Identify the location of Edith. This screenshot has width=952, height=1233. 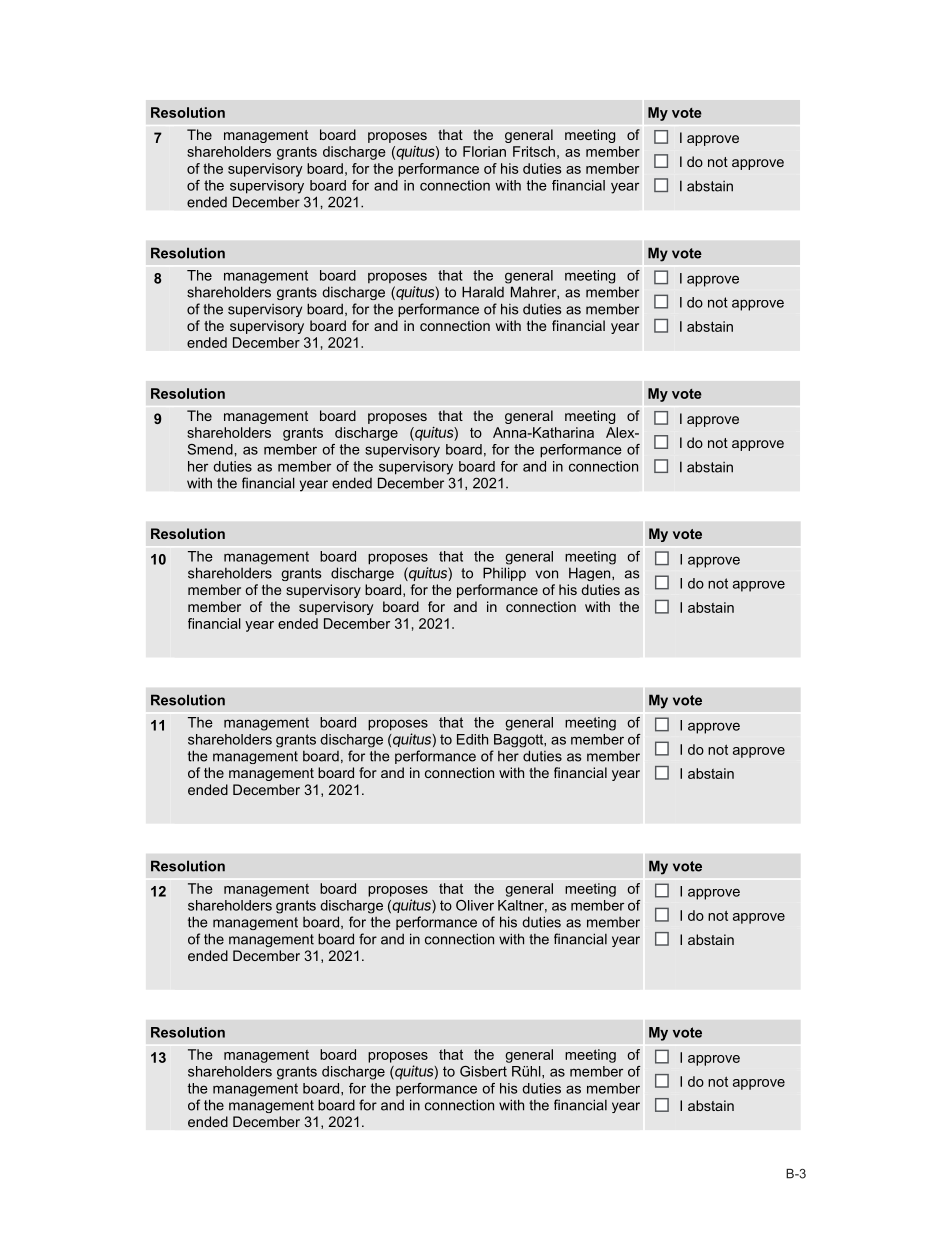
(472, 739).
